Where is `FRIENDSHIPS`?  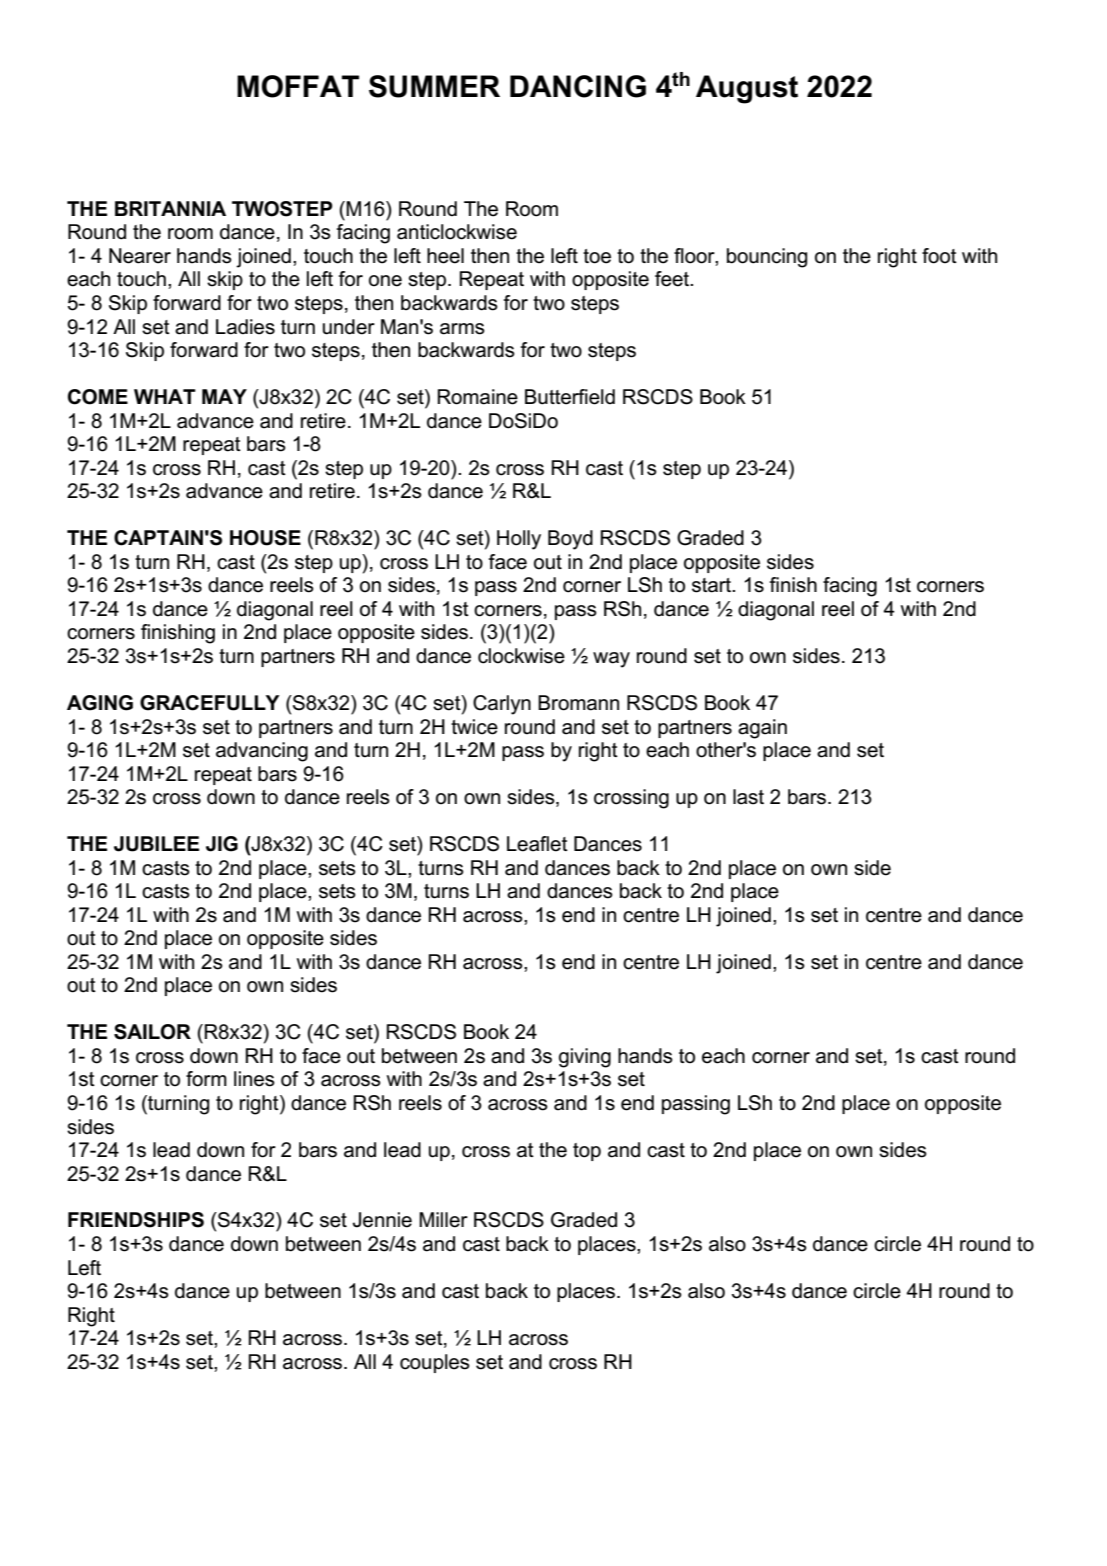 FRIENDSHIPS is located at coordinates (136, 1220).
